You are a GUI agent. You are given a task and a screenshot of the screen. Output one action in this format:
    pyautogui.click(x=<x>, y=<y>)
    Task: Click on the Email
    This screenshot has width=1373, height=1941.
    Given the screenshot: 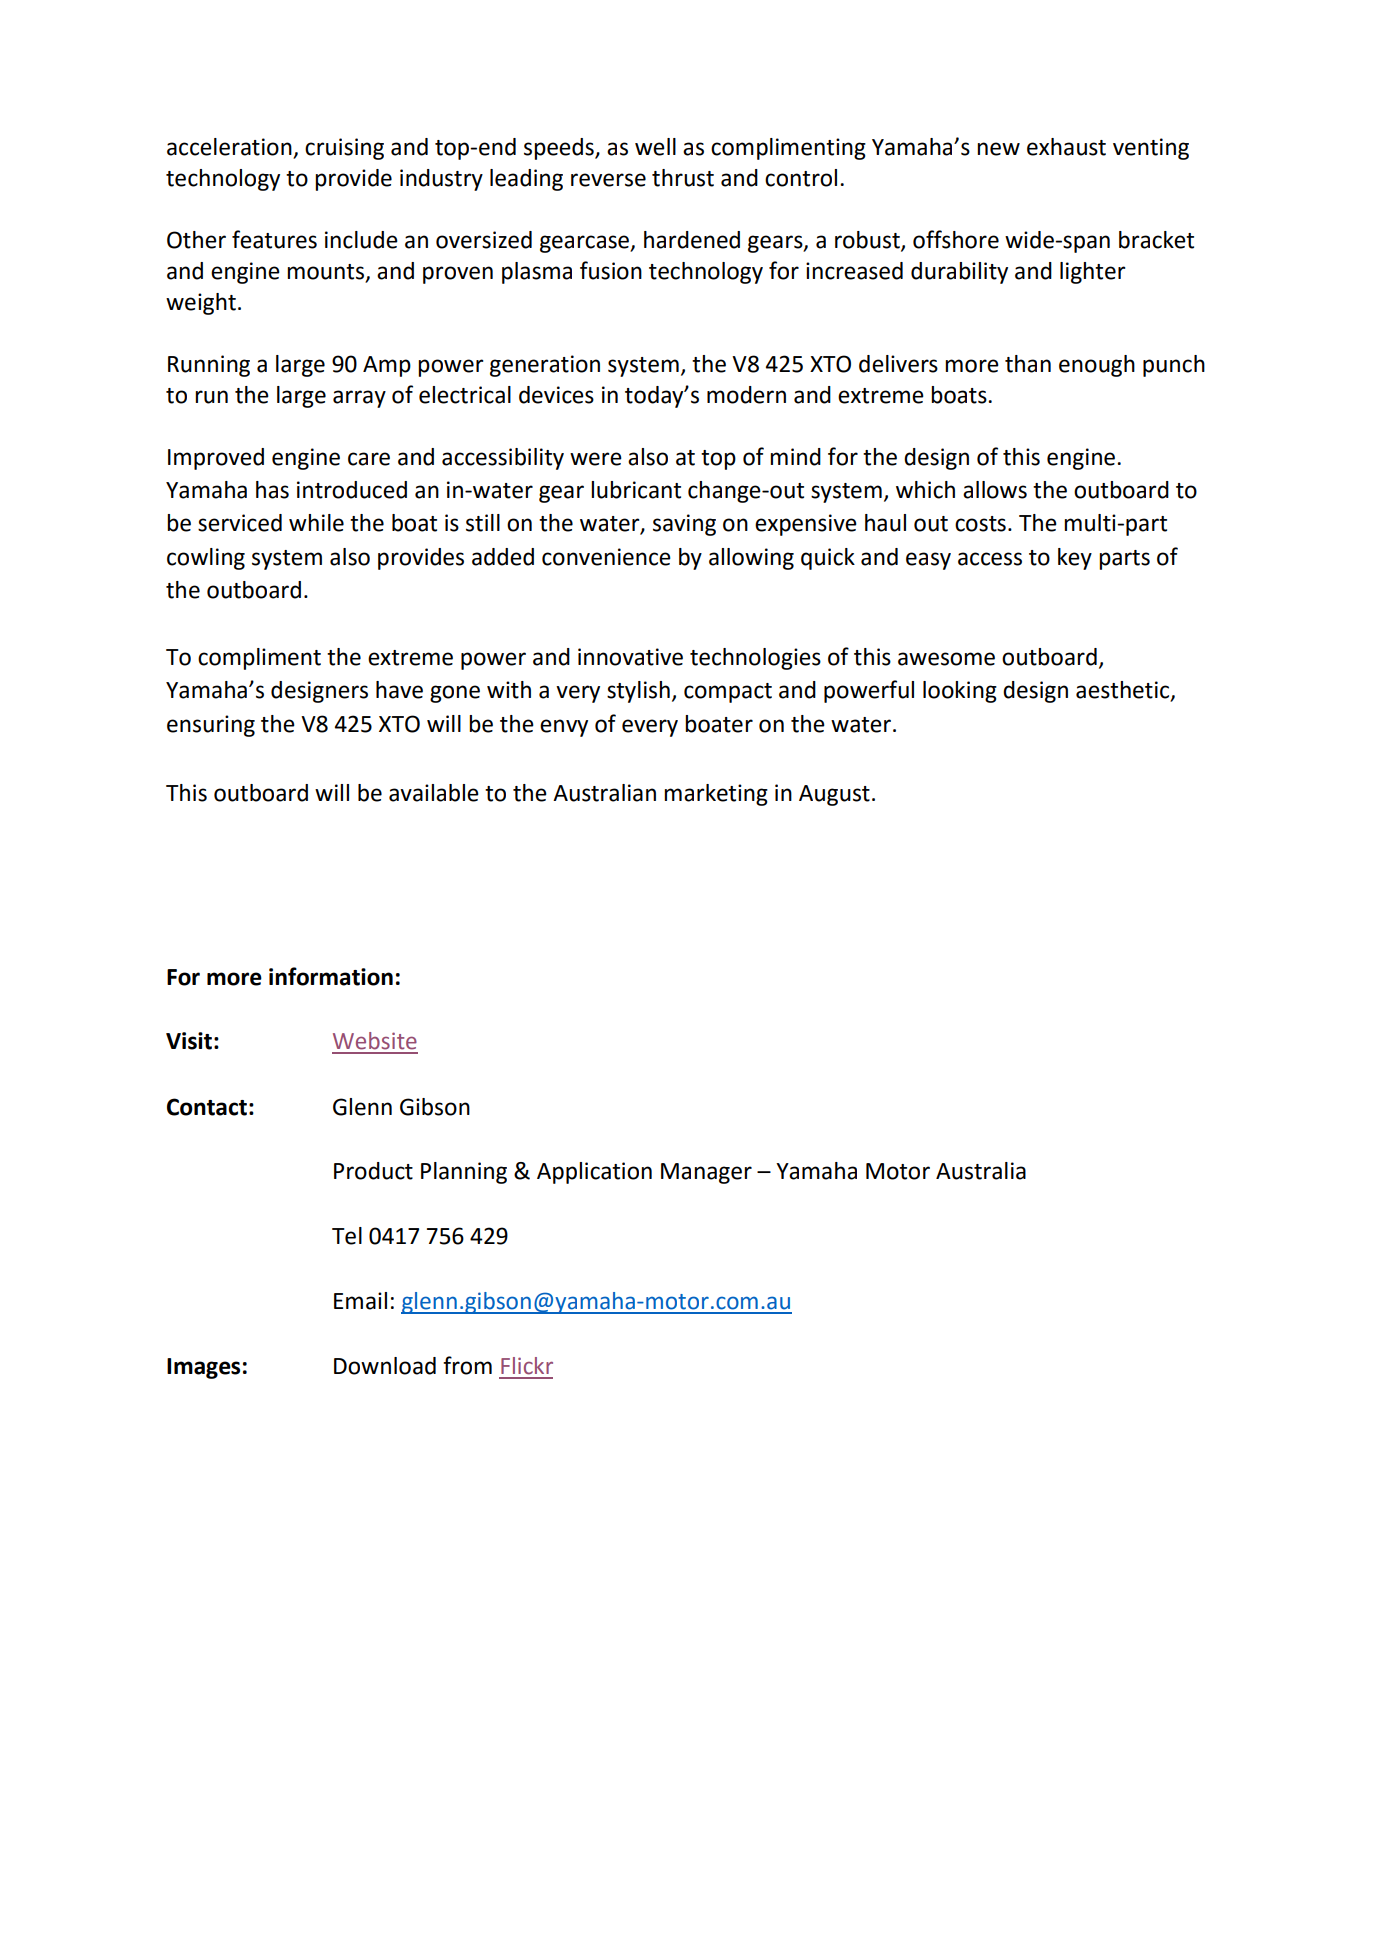 What is the action you would take?
    pyautogui.click(x=360, y=1301)
